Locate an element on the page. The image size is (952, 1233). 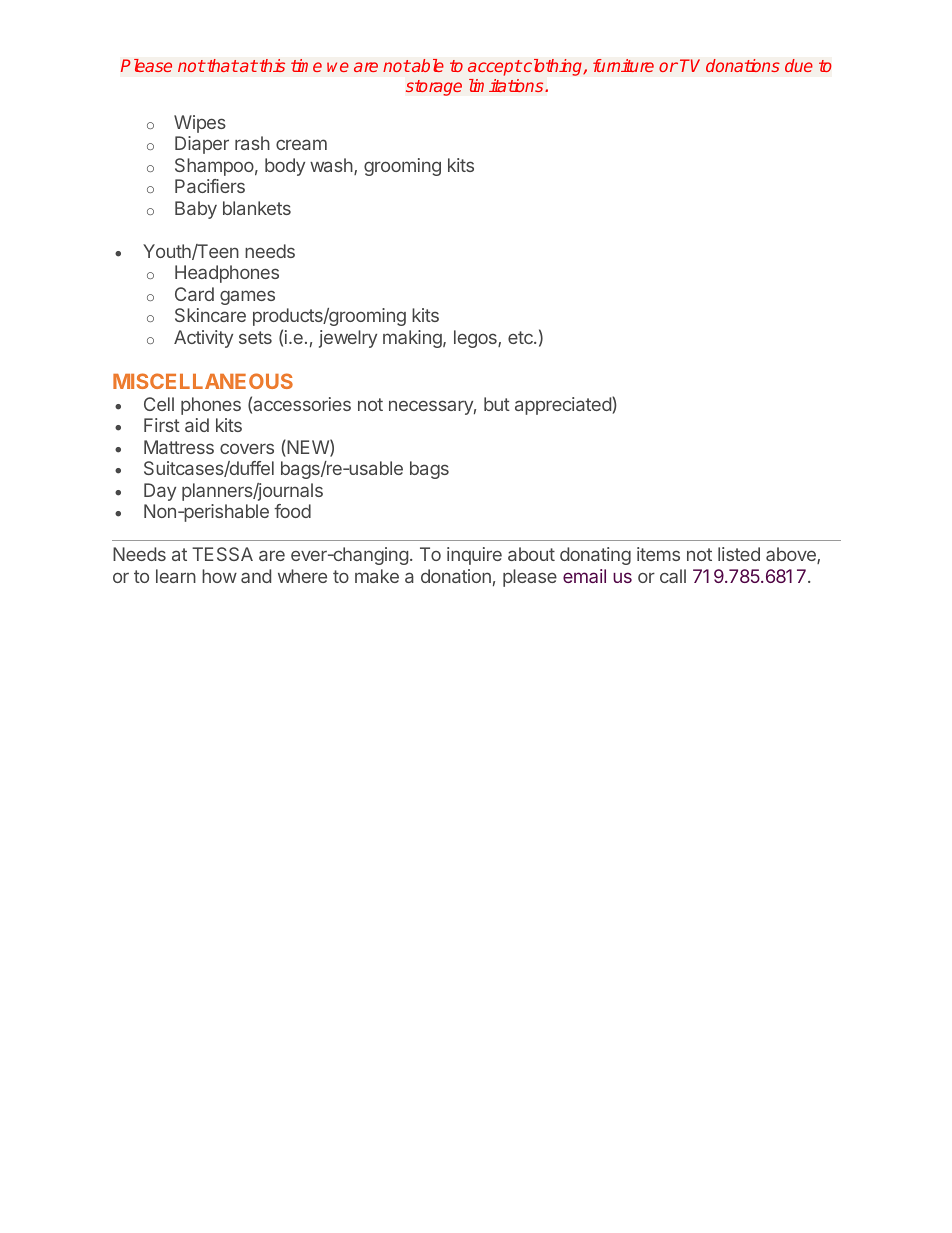
Skincare is located at coordinates (210, 315).
